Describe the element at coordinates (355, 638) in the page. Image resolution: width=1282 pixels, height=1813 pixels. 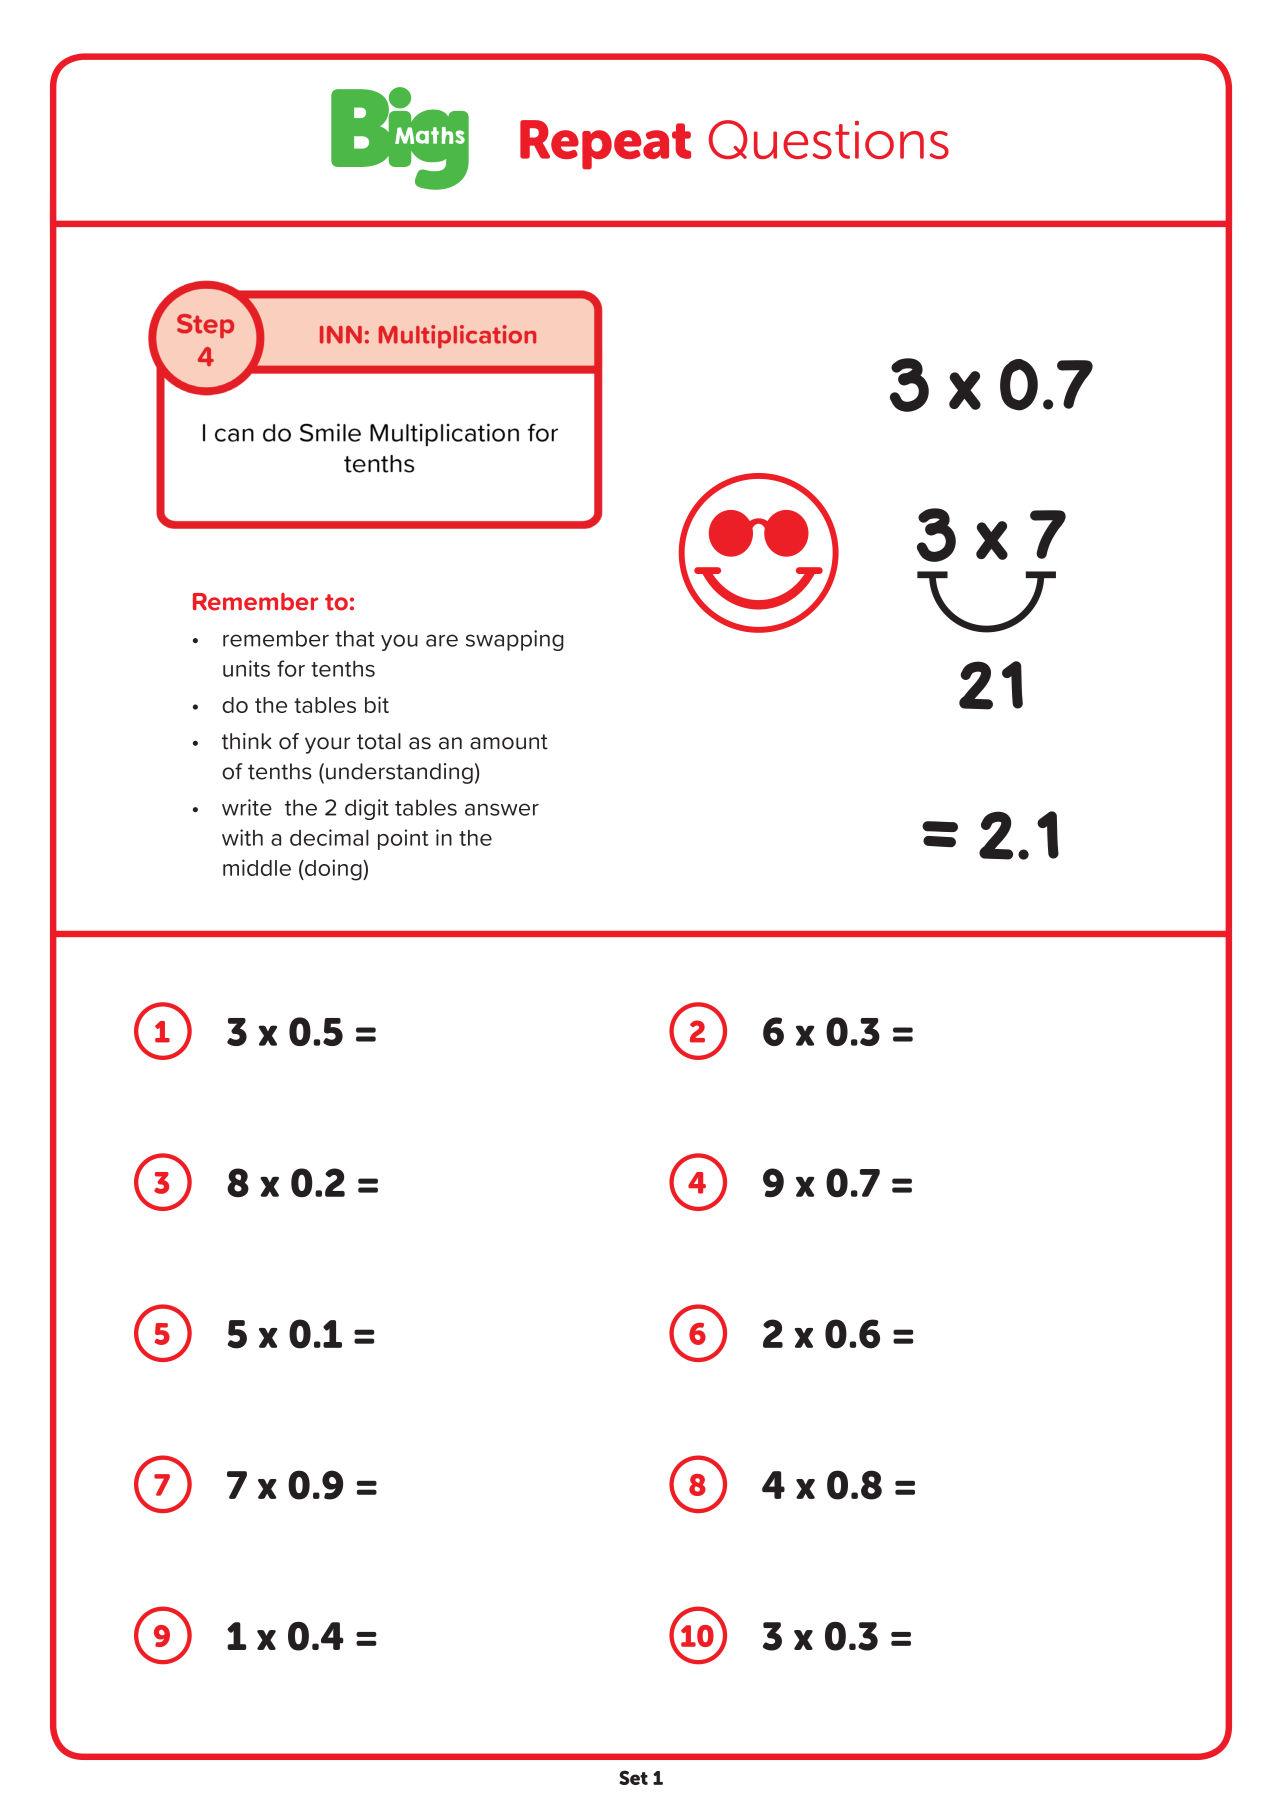
I see `that` at that location.
